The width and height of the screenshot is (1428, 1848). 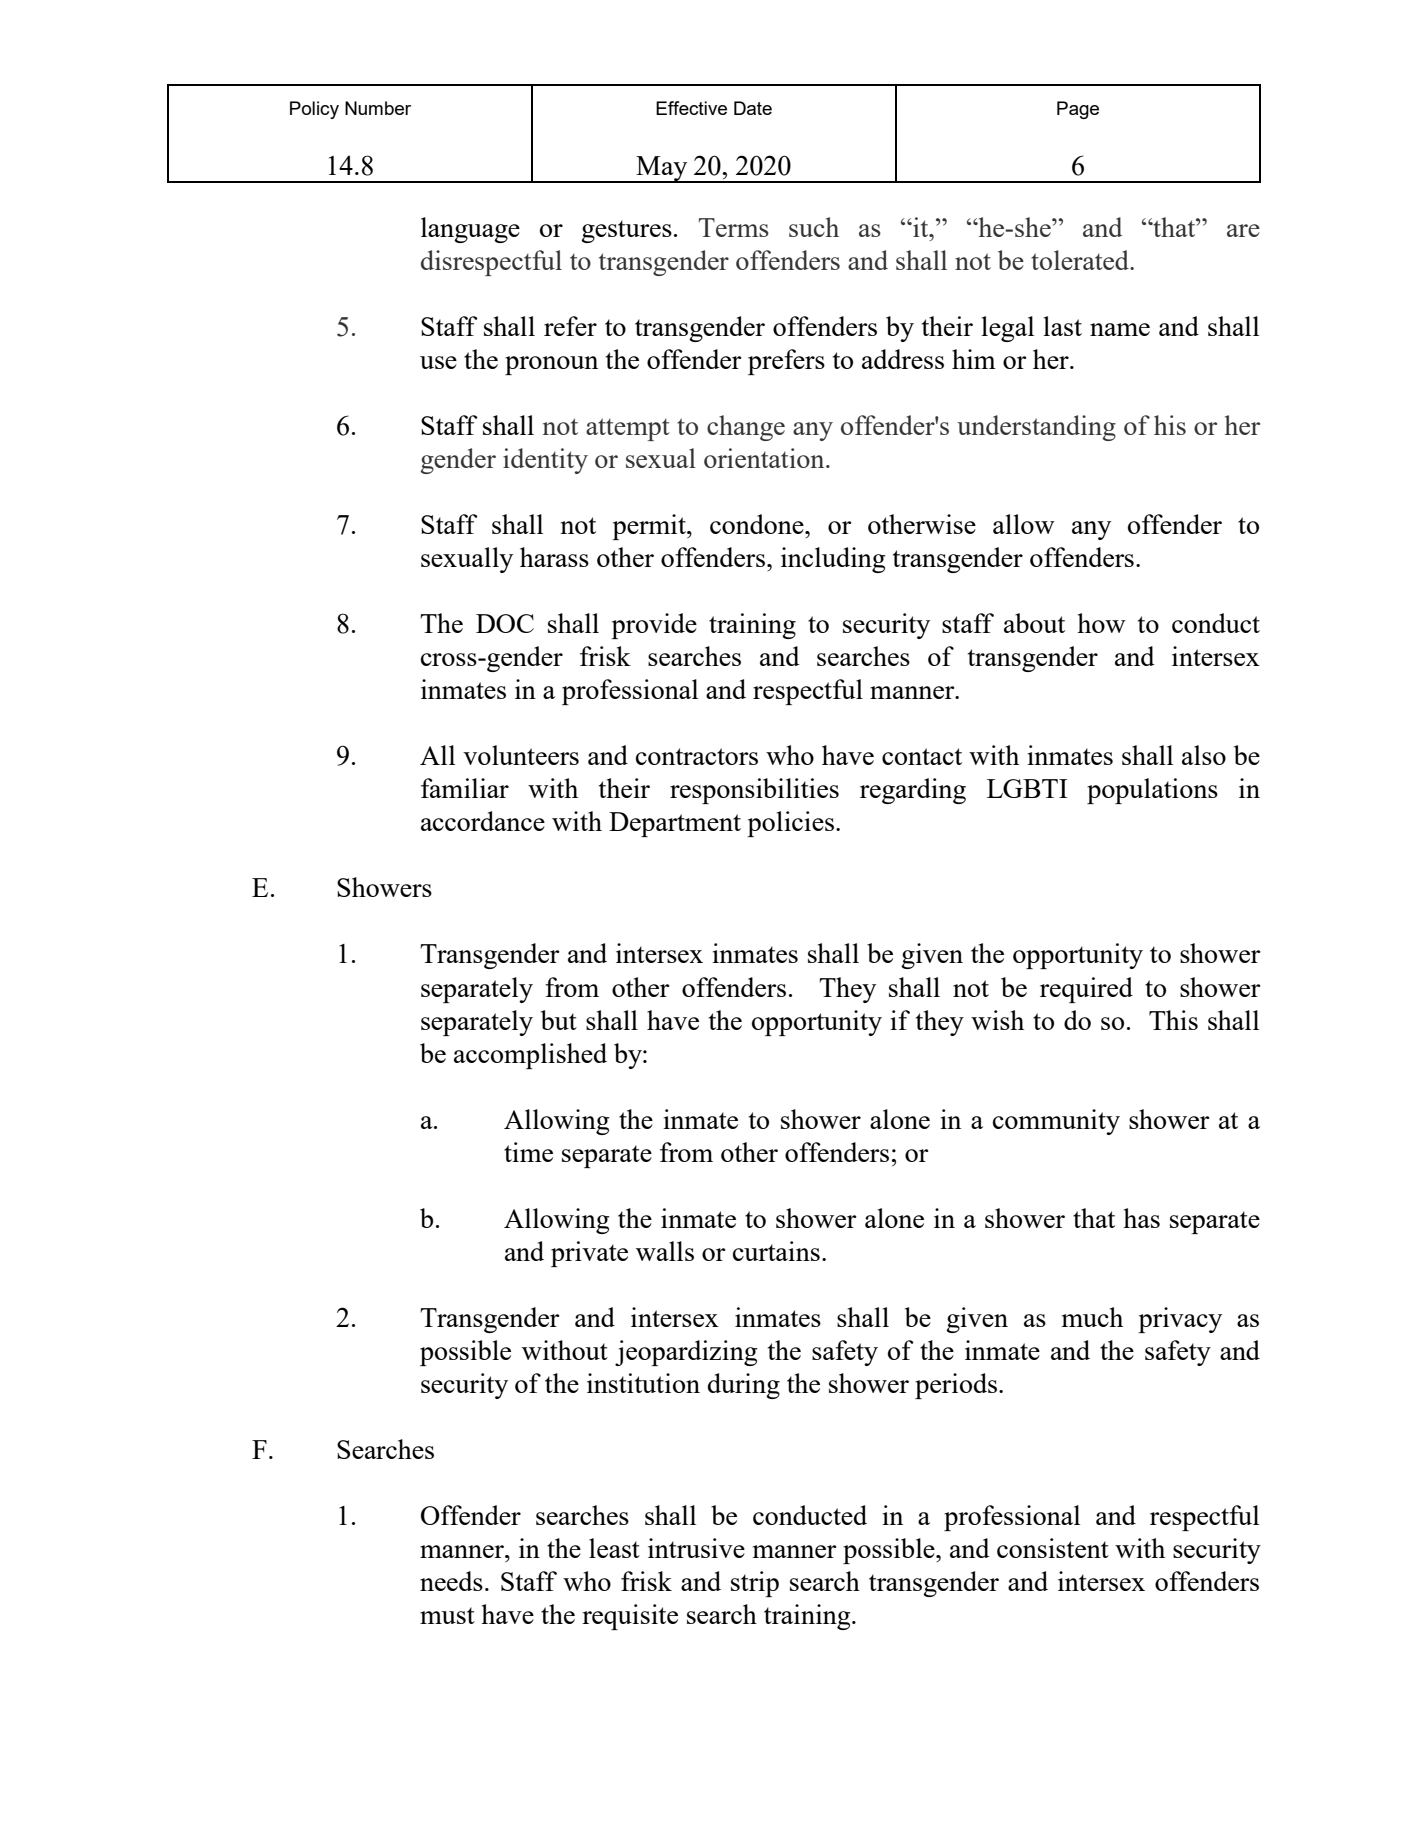 I want to click on strip, so click(x=755, y=1584).
